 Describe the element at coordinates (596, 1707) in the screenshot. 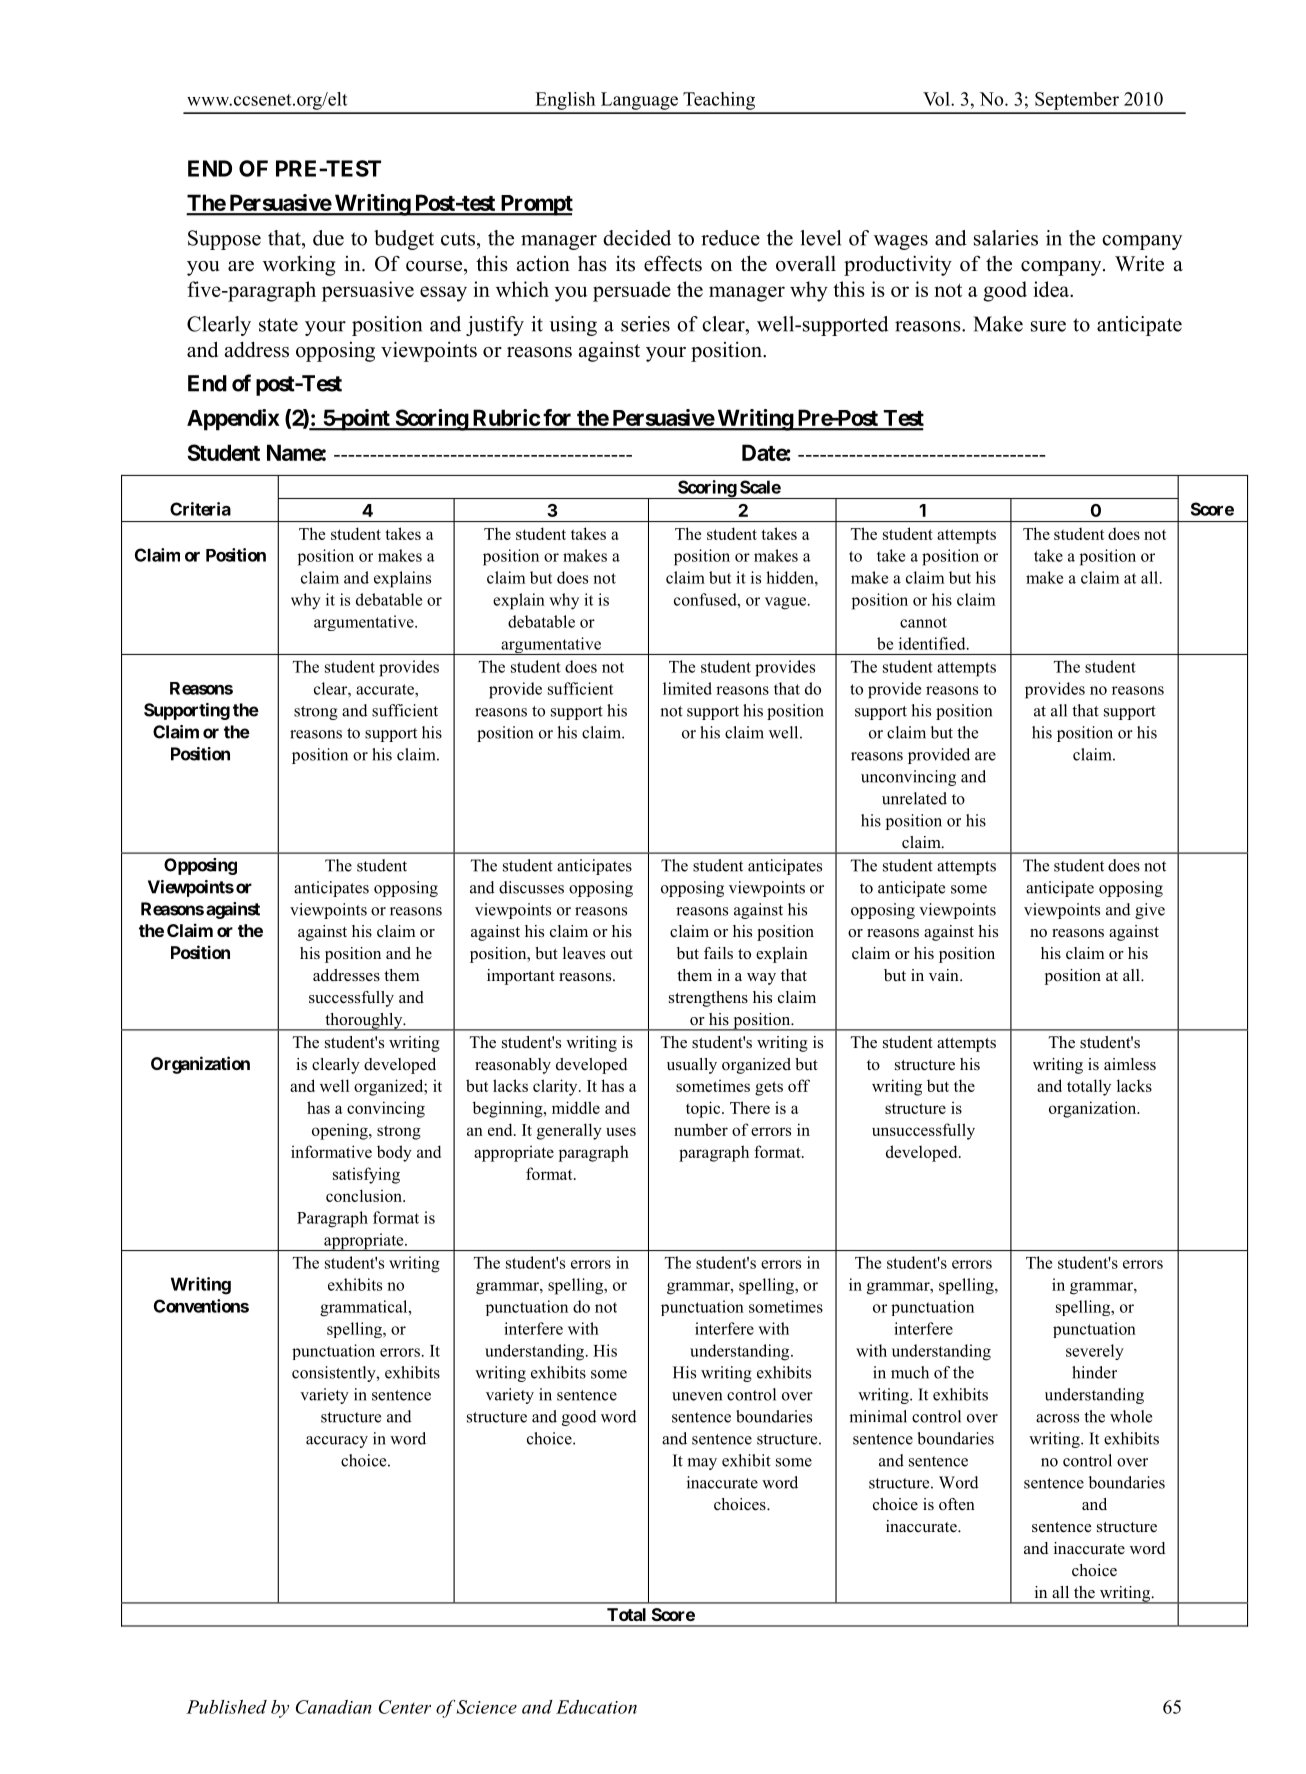

I see `Education` at that location.
